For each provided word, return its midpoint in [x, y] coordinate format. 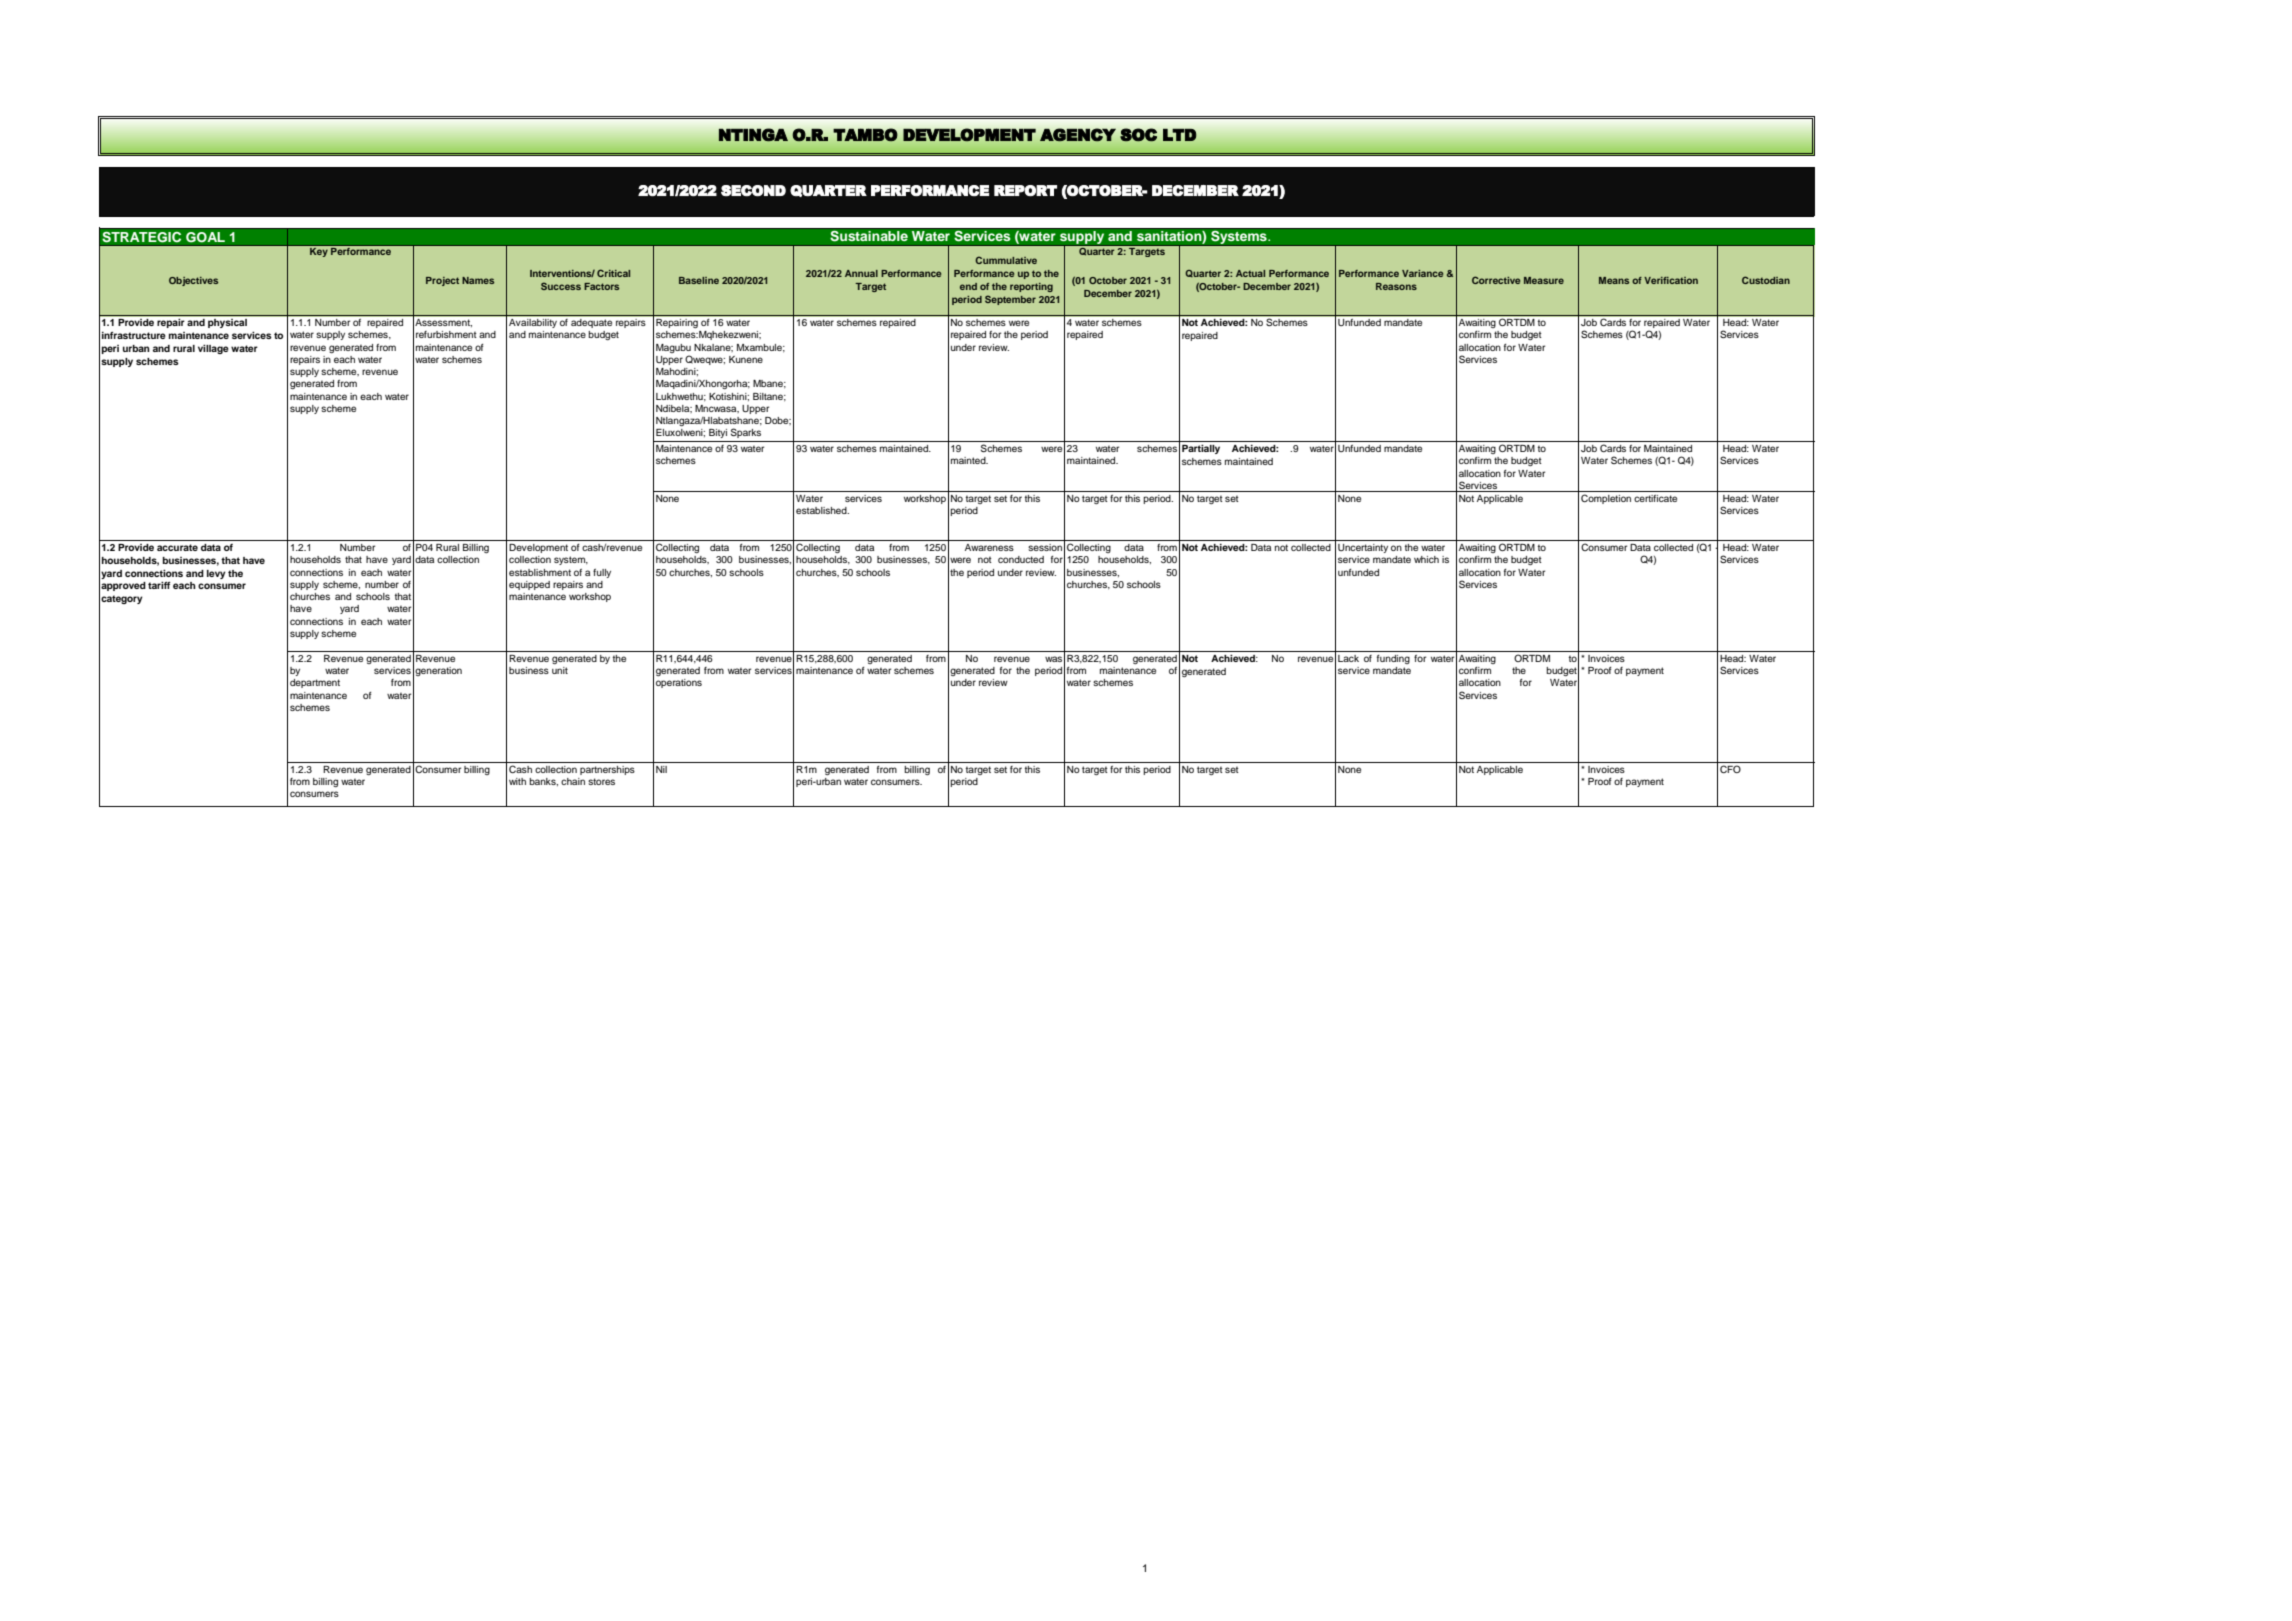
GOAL [205, 237]
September [1010, 300]
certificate [1655, 498]
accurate [177, 547]
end [968, 286]
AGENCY [1078, 135]
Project [442, 281]
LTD [1179, 135]
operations [679, 683]
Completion [1606, 499]
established [822, 510]
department [315, 683]
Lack [1348, 658]
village [213, 349]
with [517, 781]
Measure [1544, 280]
